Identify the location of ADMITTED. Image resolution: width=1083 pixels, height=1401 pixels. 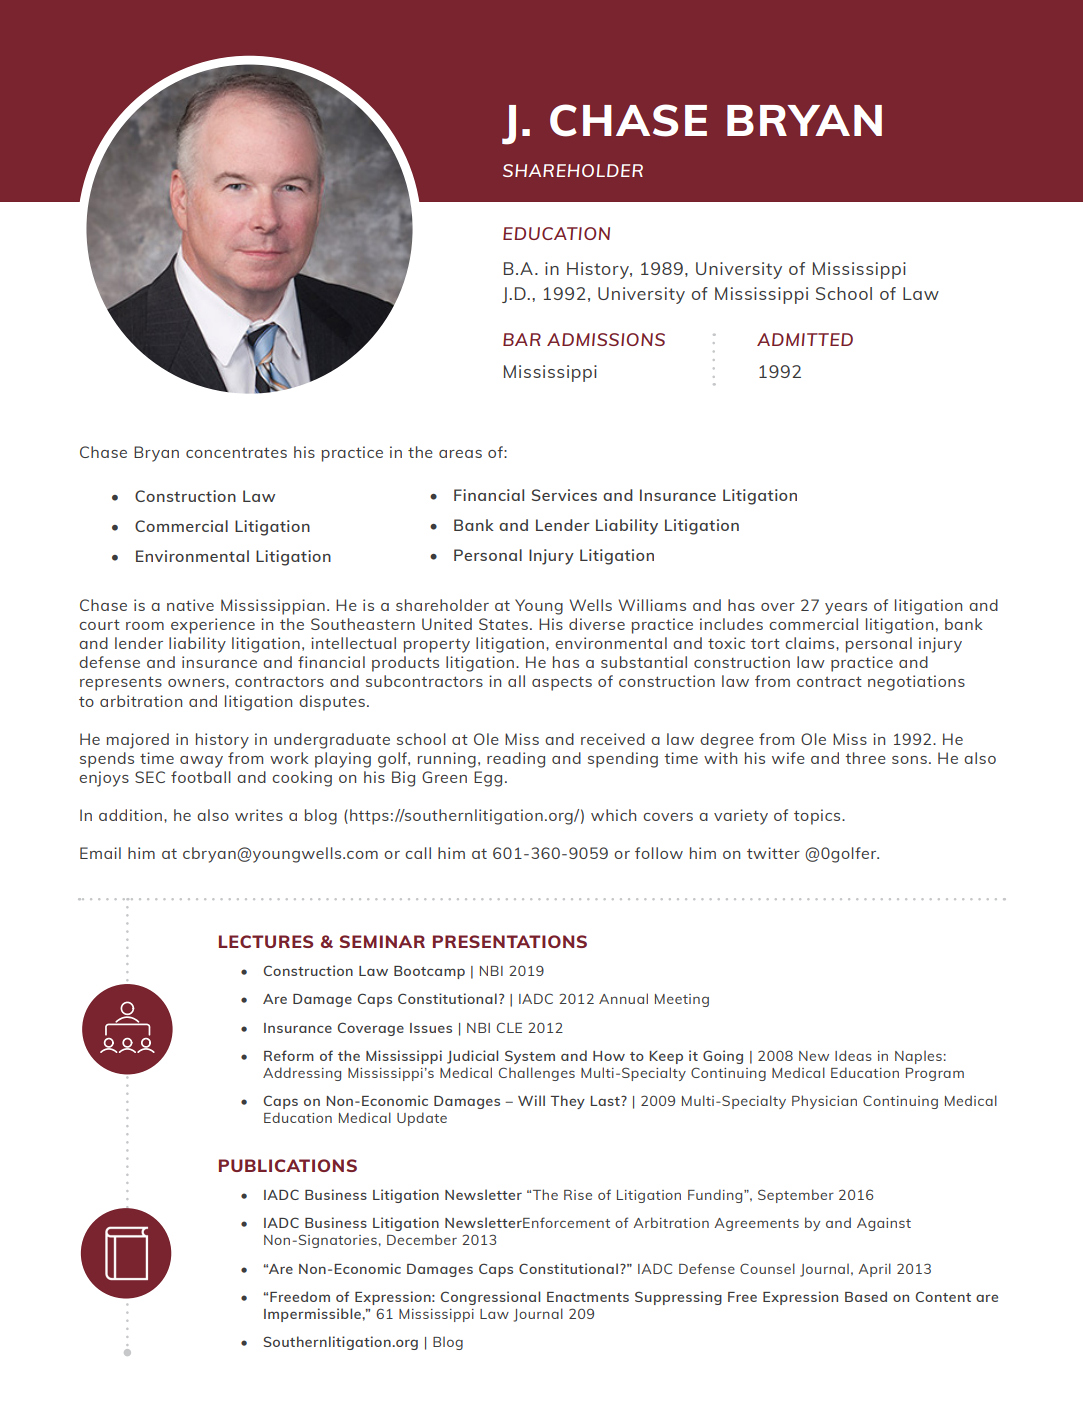
(805, 339).
